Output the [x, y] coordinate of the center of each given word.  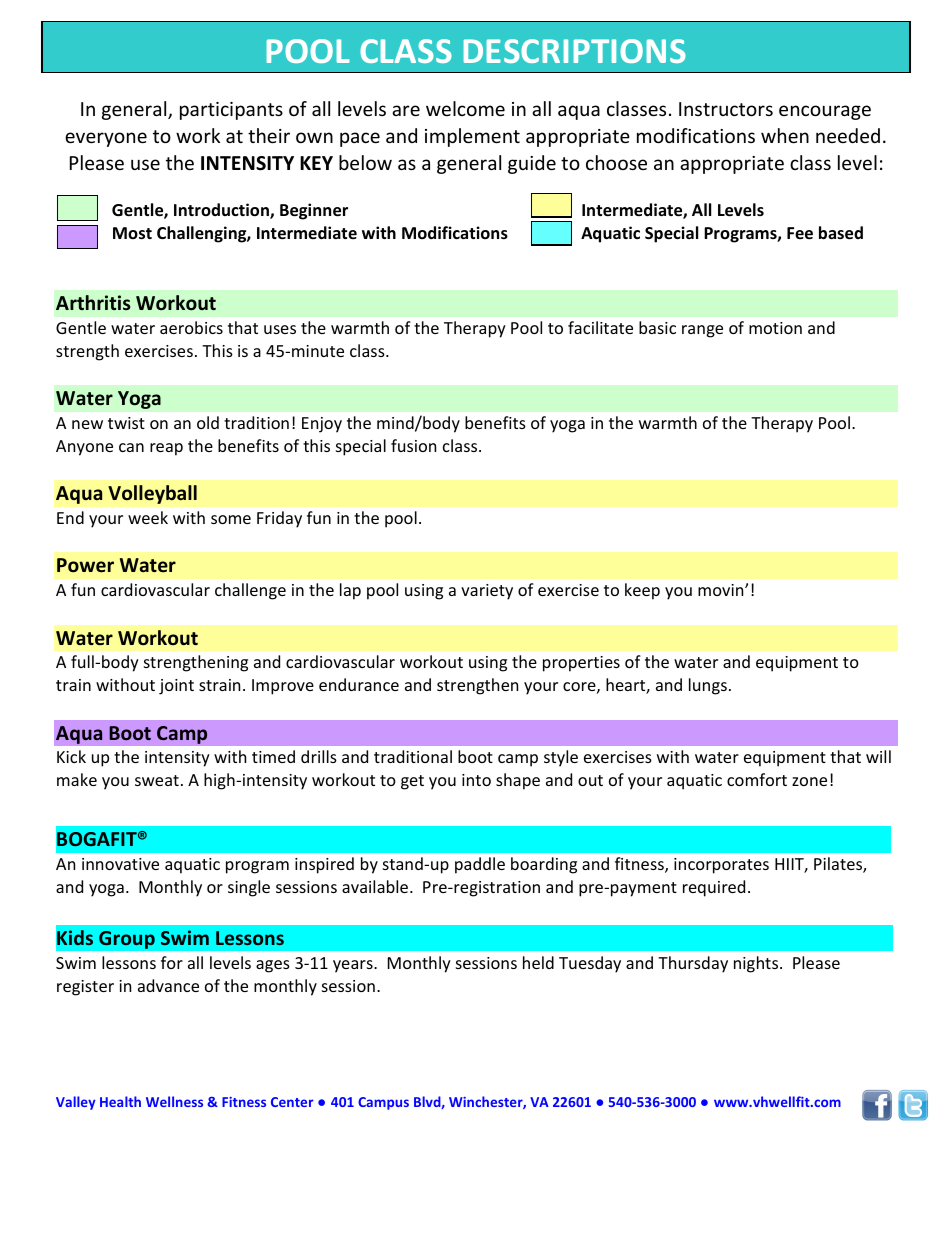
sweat [157, 780]
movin [722, 590]
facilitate [600, 327]
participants [231, 111]
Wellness [174, 1101]
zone [809, 781]
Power [85, 565]
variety [487, 592]
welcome [465, 108]
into [476, 780]
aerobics [191, 327]
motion [775, 328]
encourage [825, 112]
